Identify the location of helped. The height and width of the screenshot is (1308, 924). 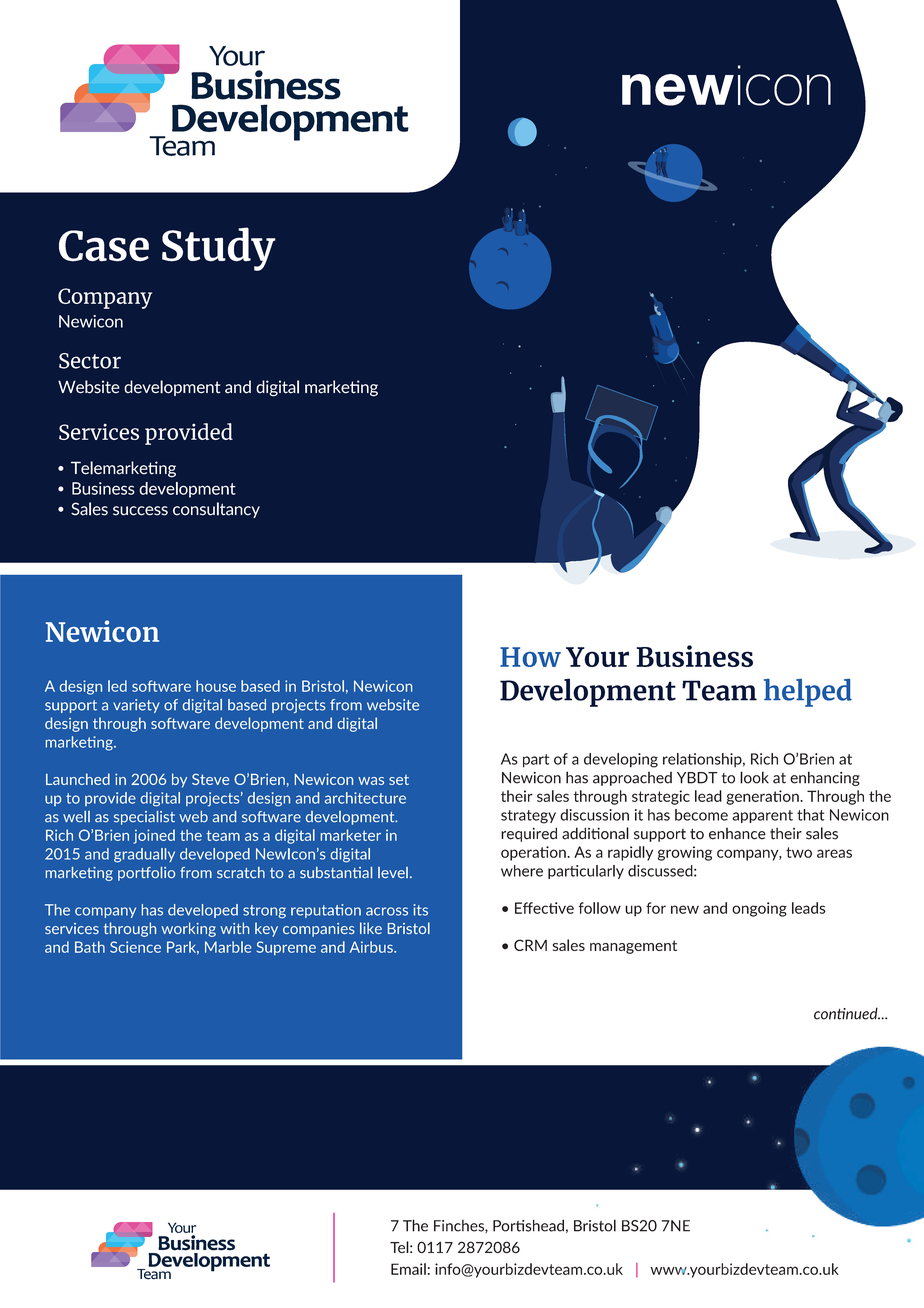
(808, 693).
